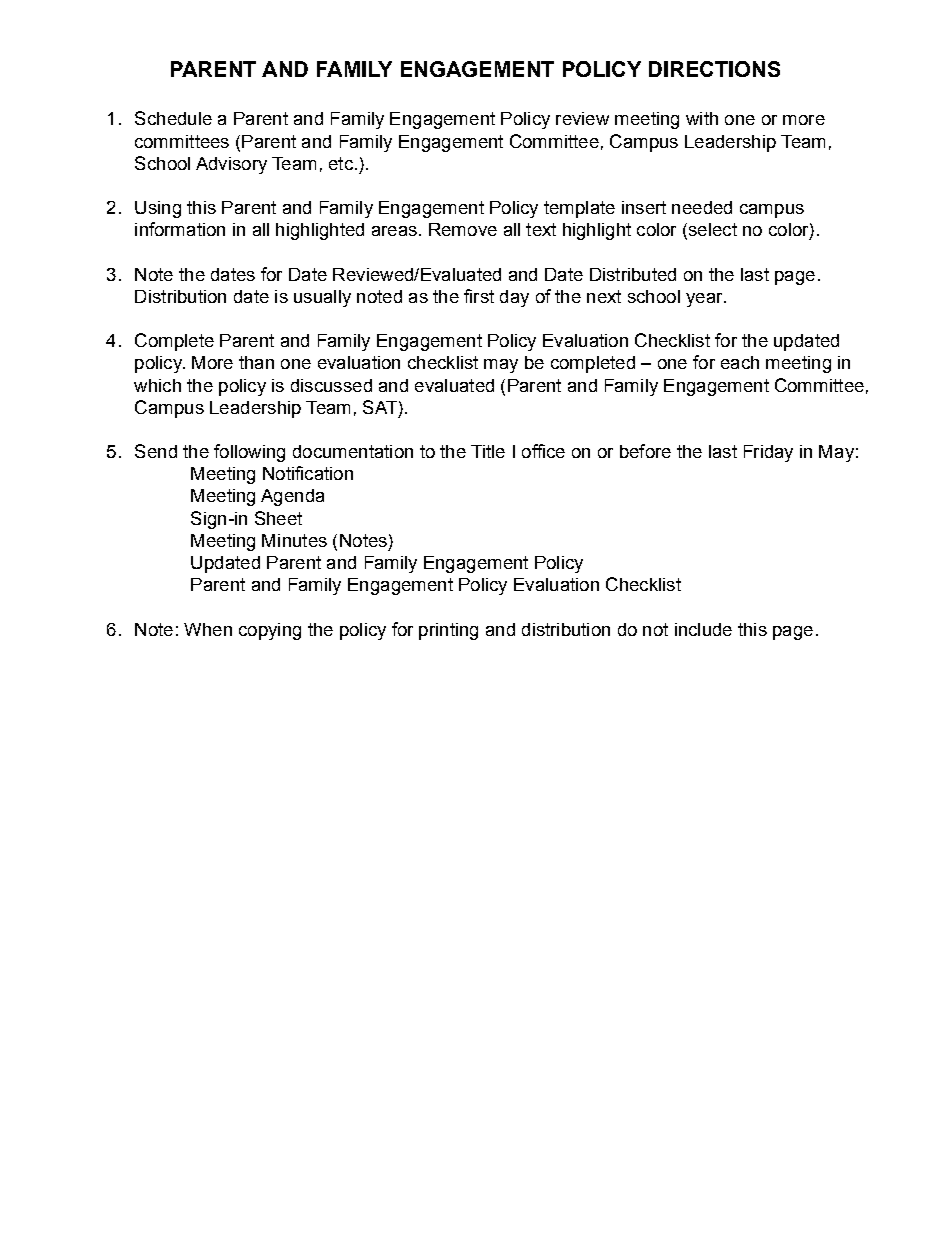  I want to click on Remove, so click(463, 229).
